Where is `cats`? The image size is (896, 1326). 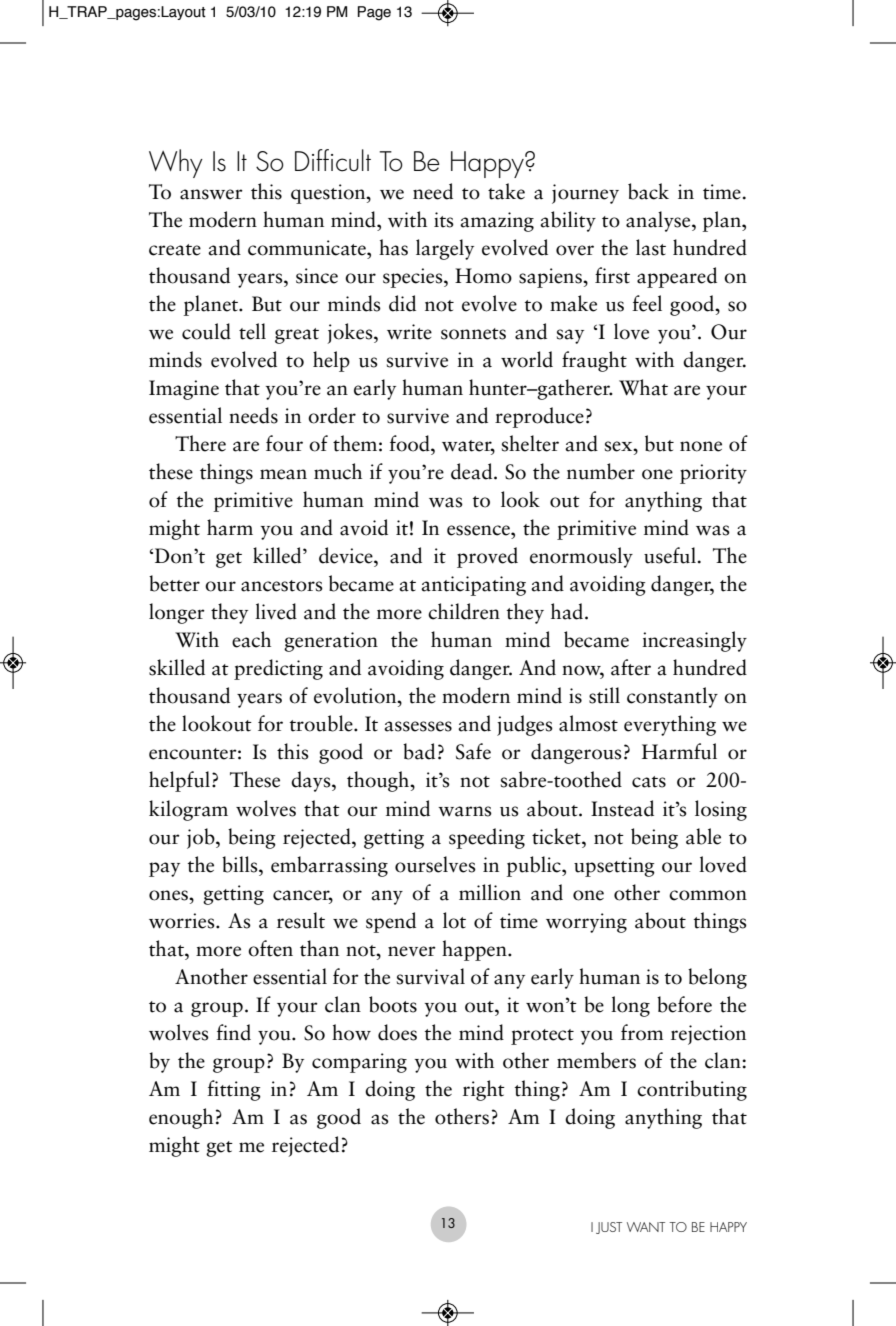 cats is located at coordinates (649, 782).
